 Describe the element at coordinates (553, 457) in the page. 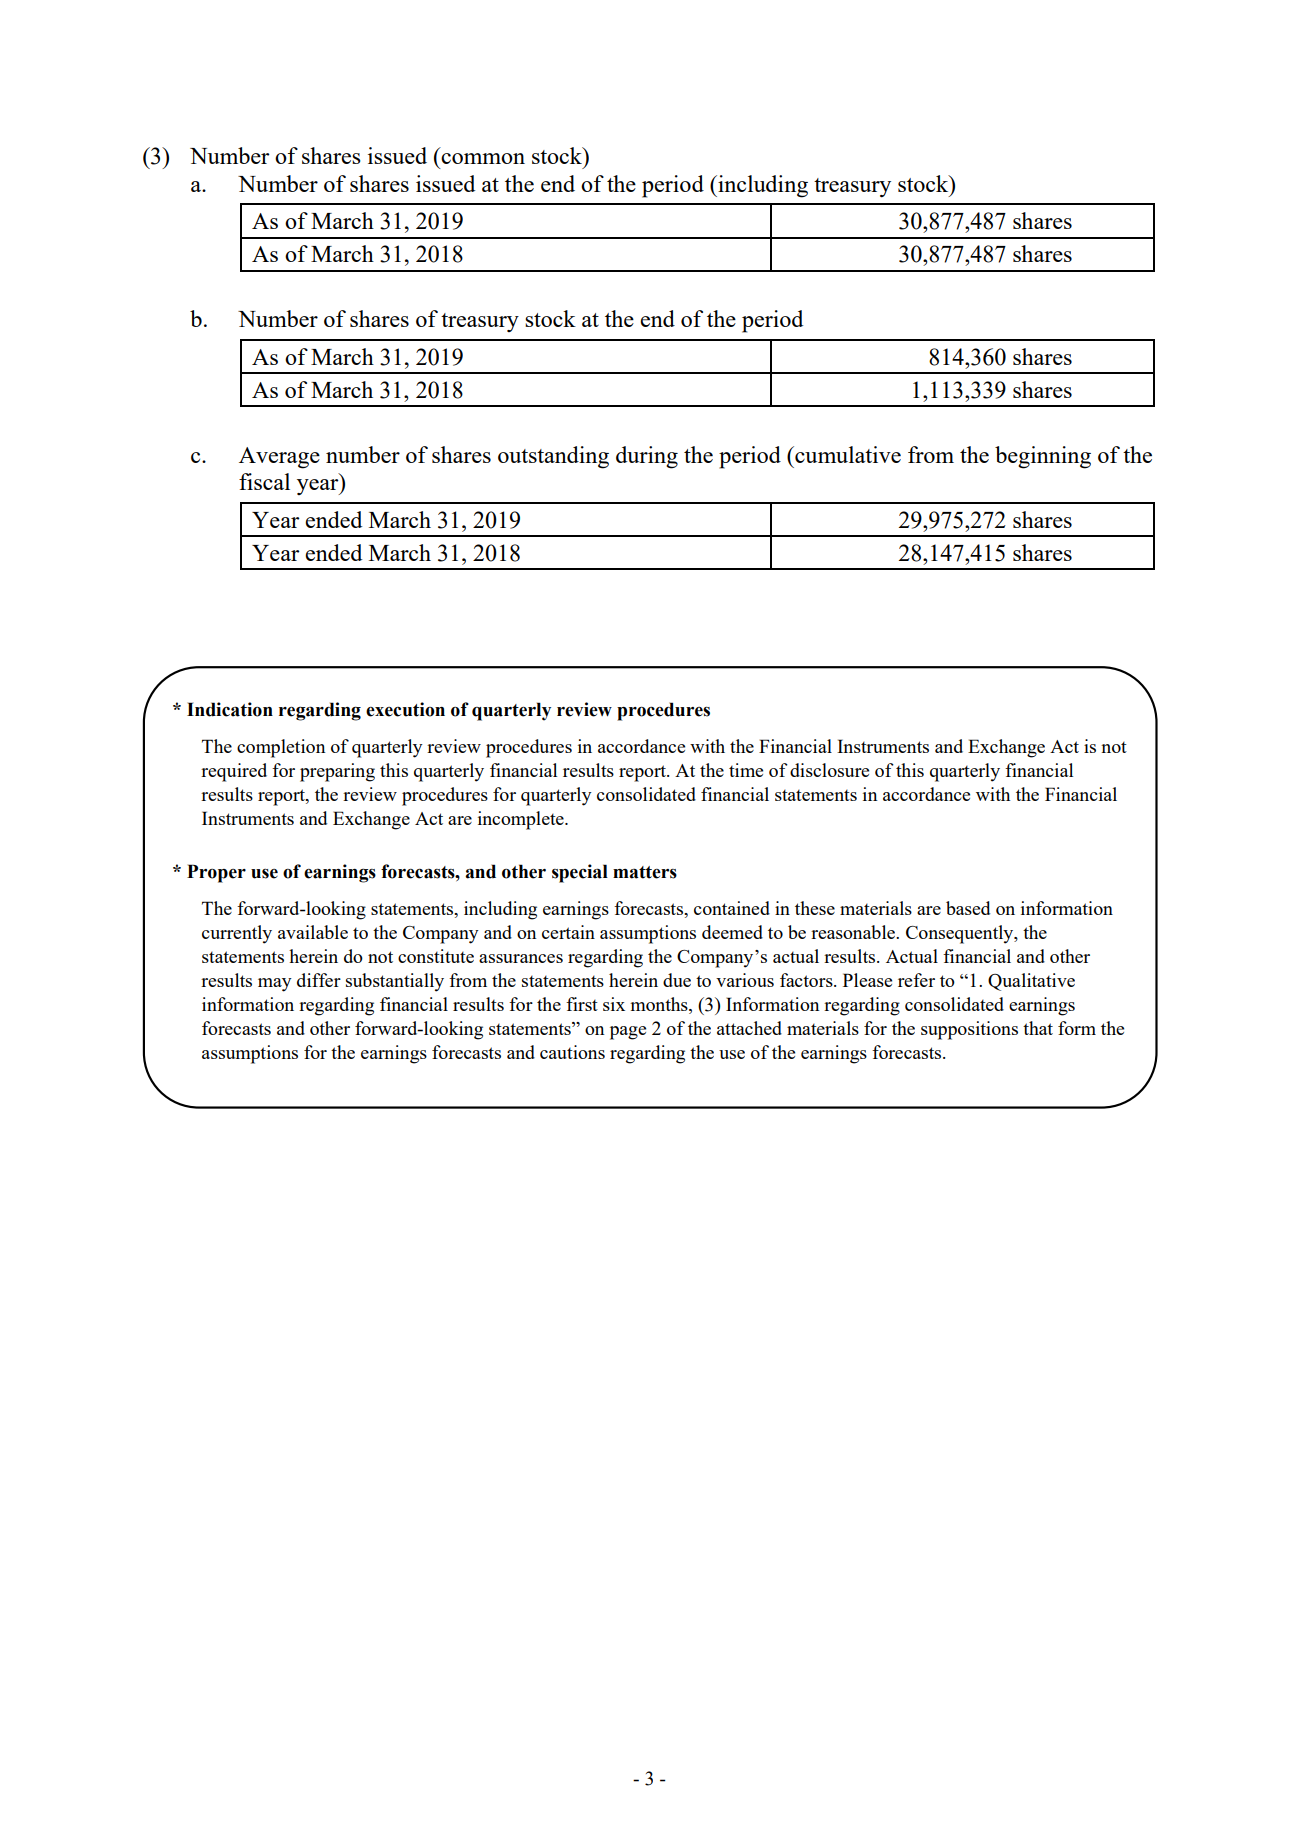

I see `outstanding` at that location.
